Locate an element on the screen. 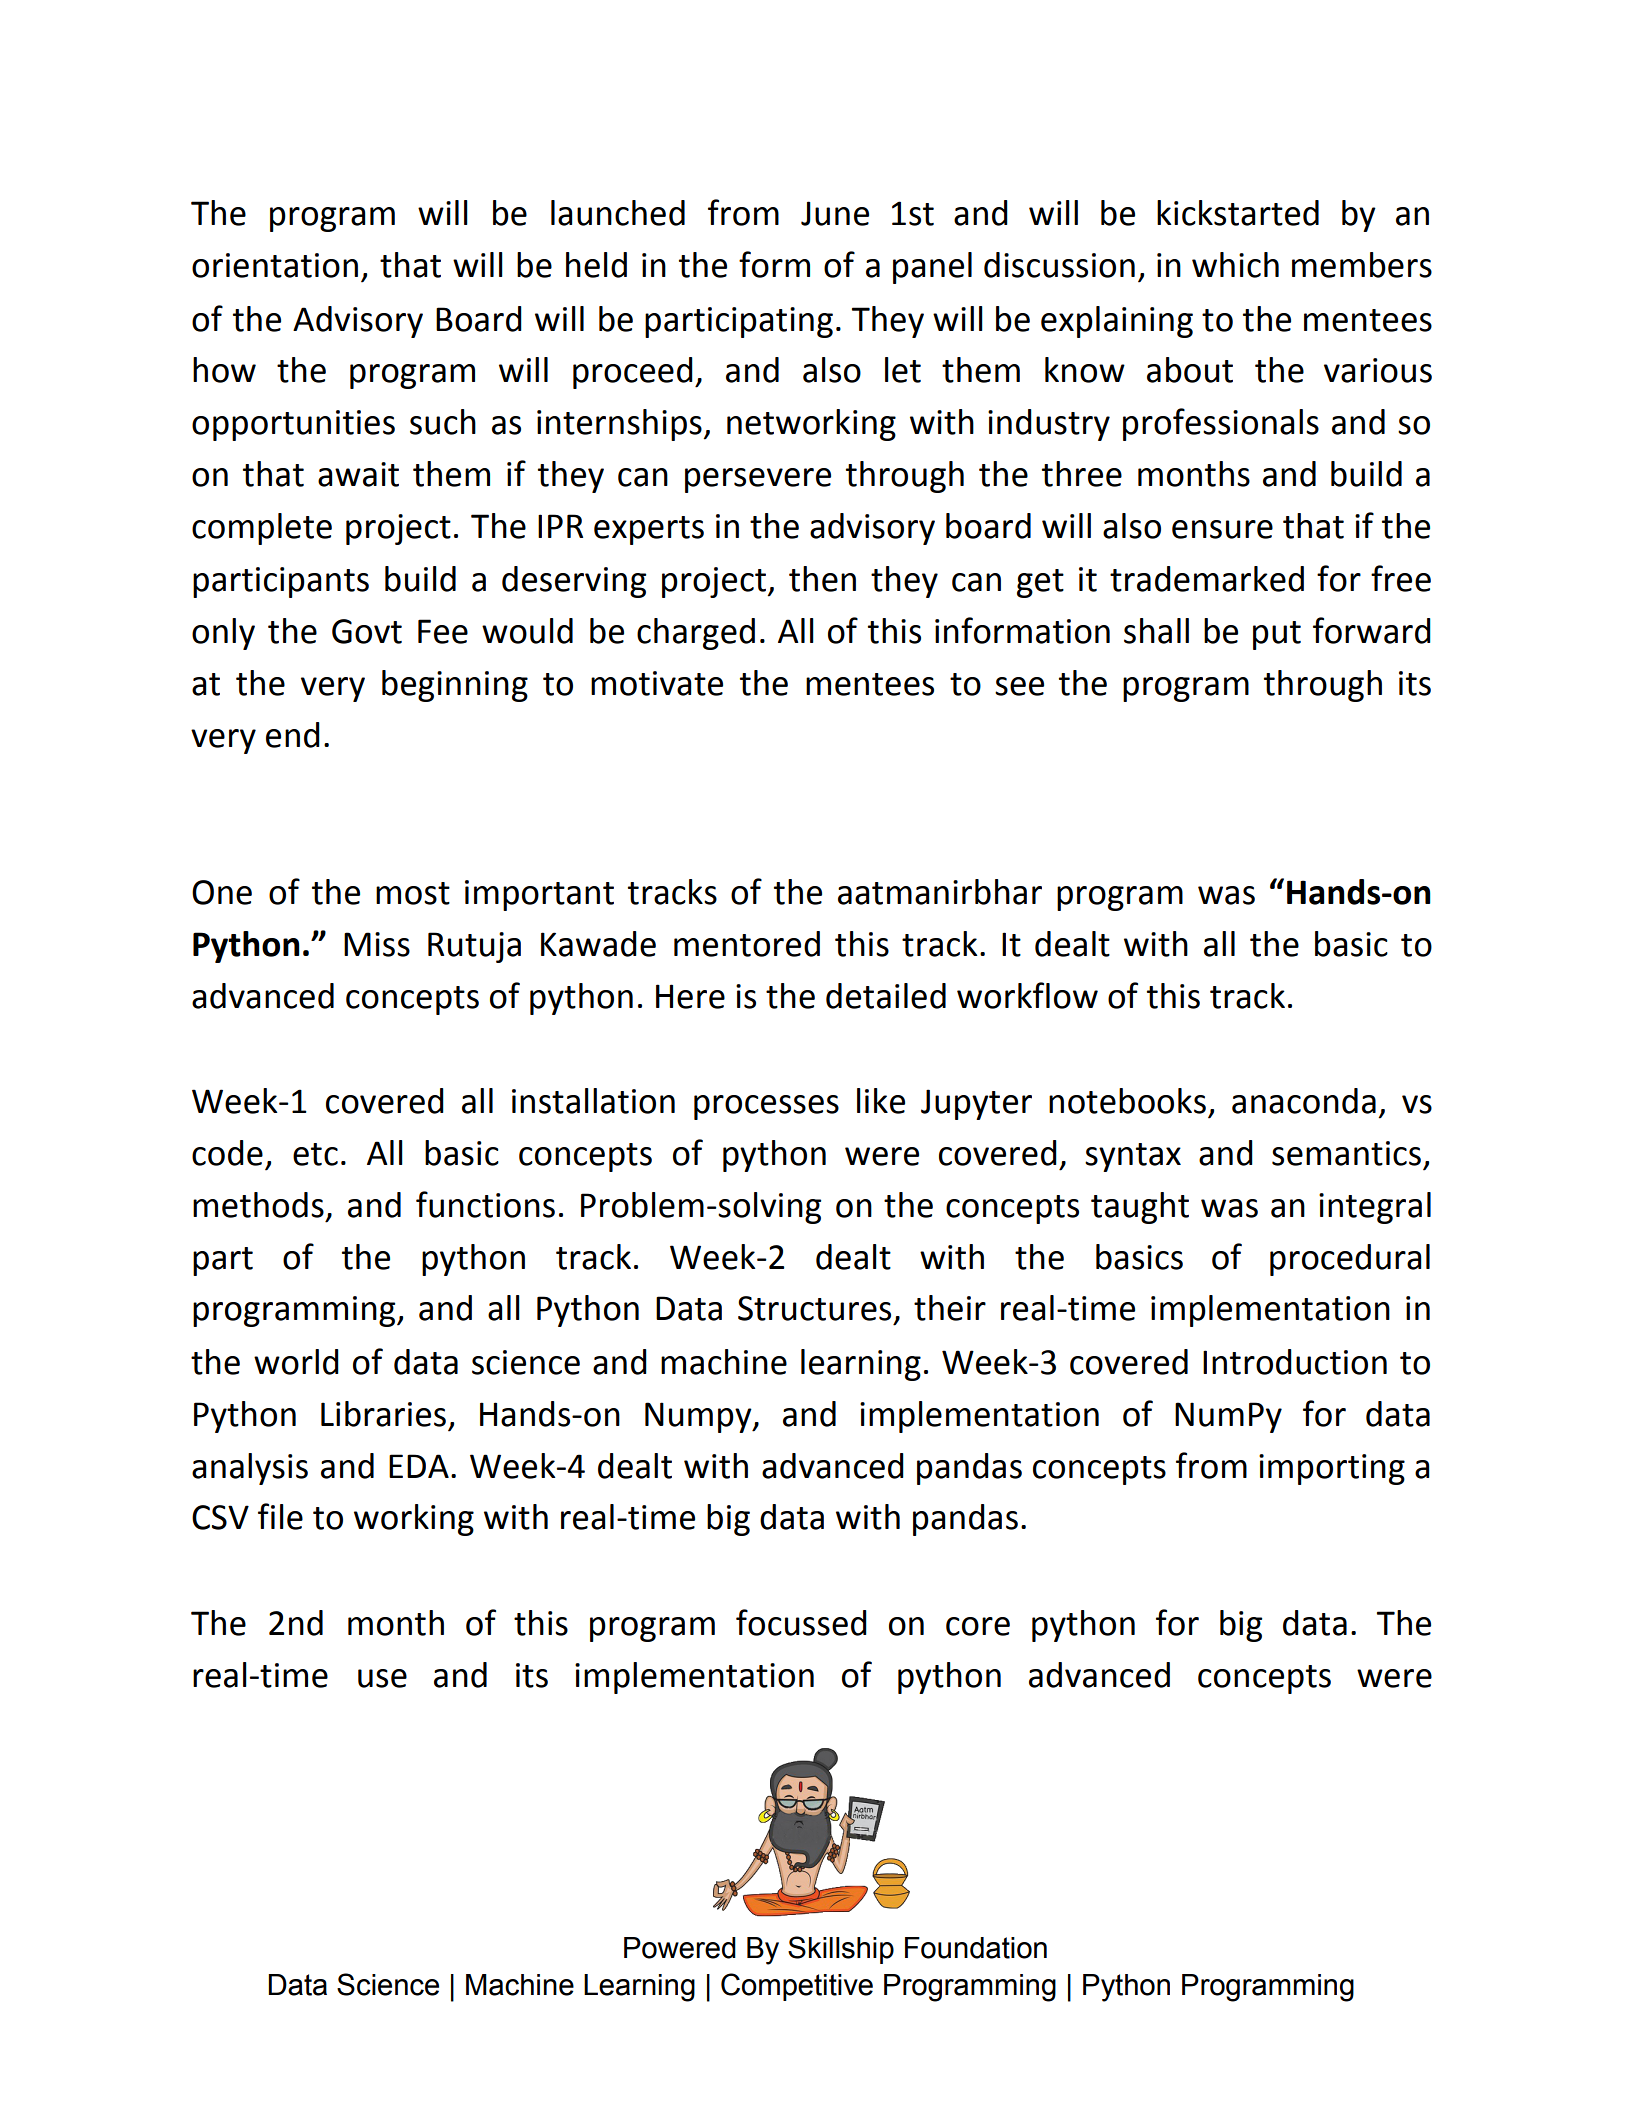 The image size is (1625, 2103). June is located at coordinates (835, 213).
